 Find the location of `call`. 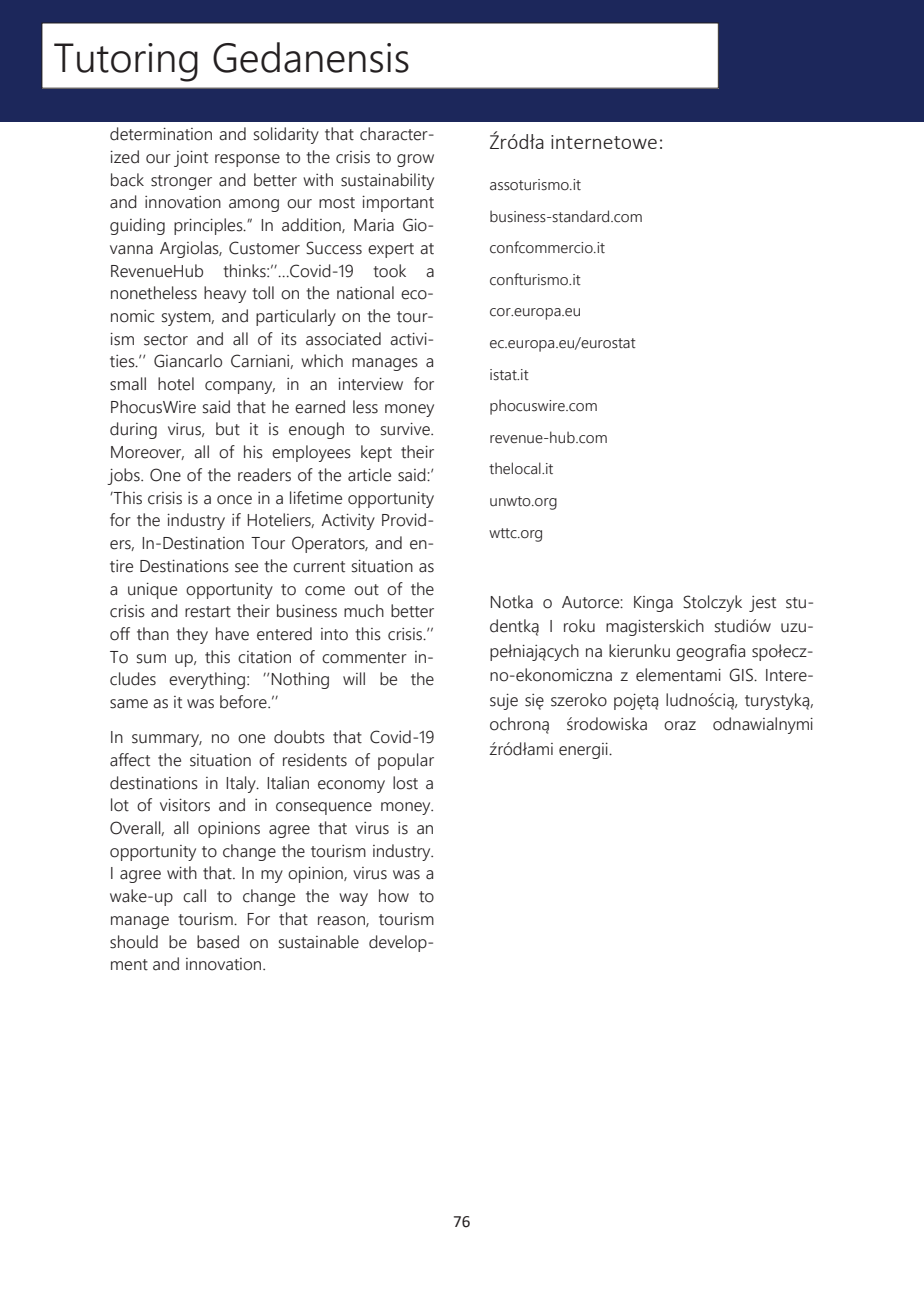

call is located at coordinates (194, 896).
